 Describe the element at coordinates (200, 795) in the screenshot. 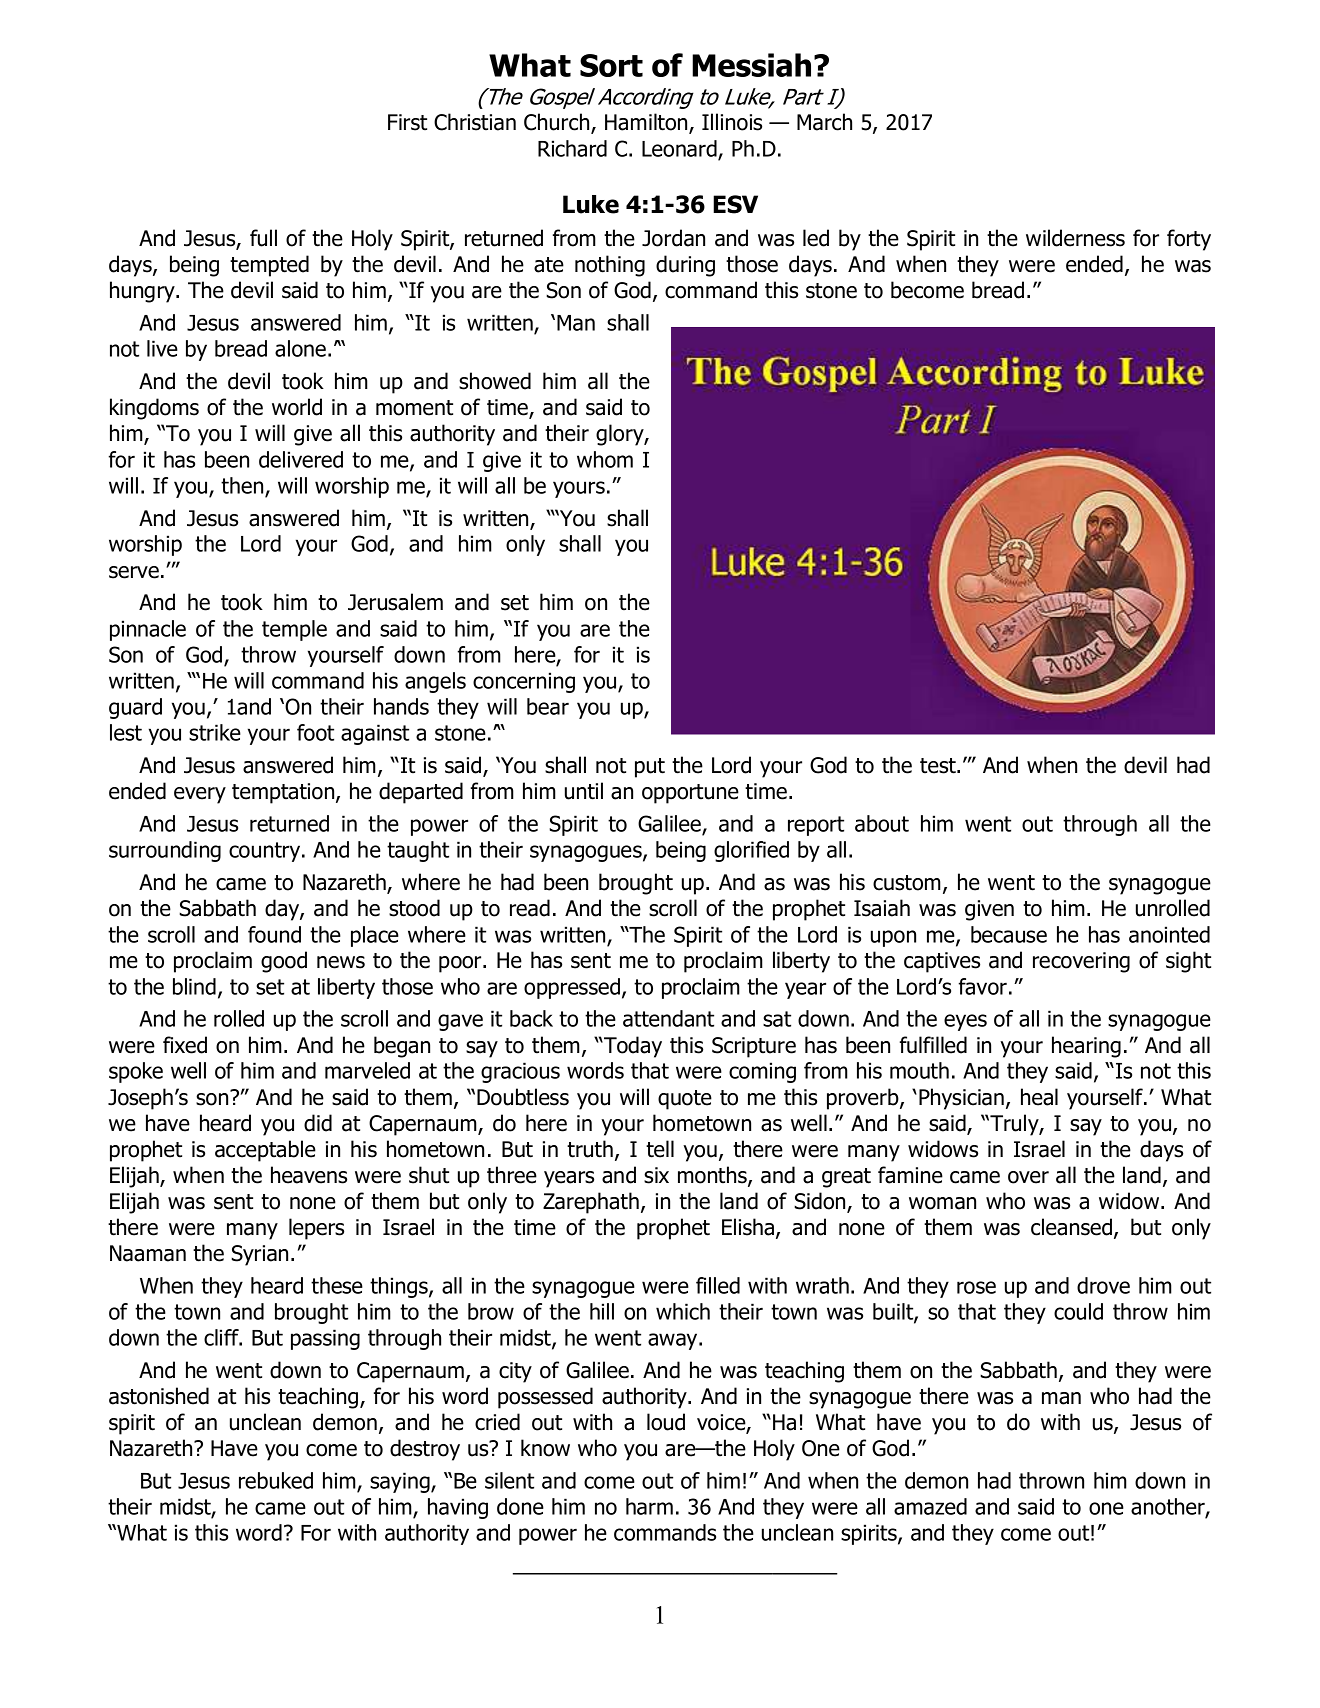

I see `every` at that location.
